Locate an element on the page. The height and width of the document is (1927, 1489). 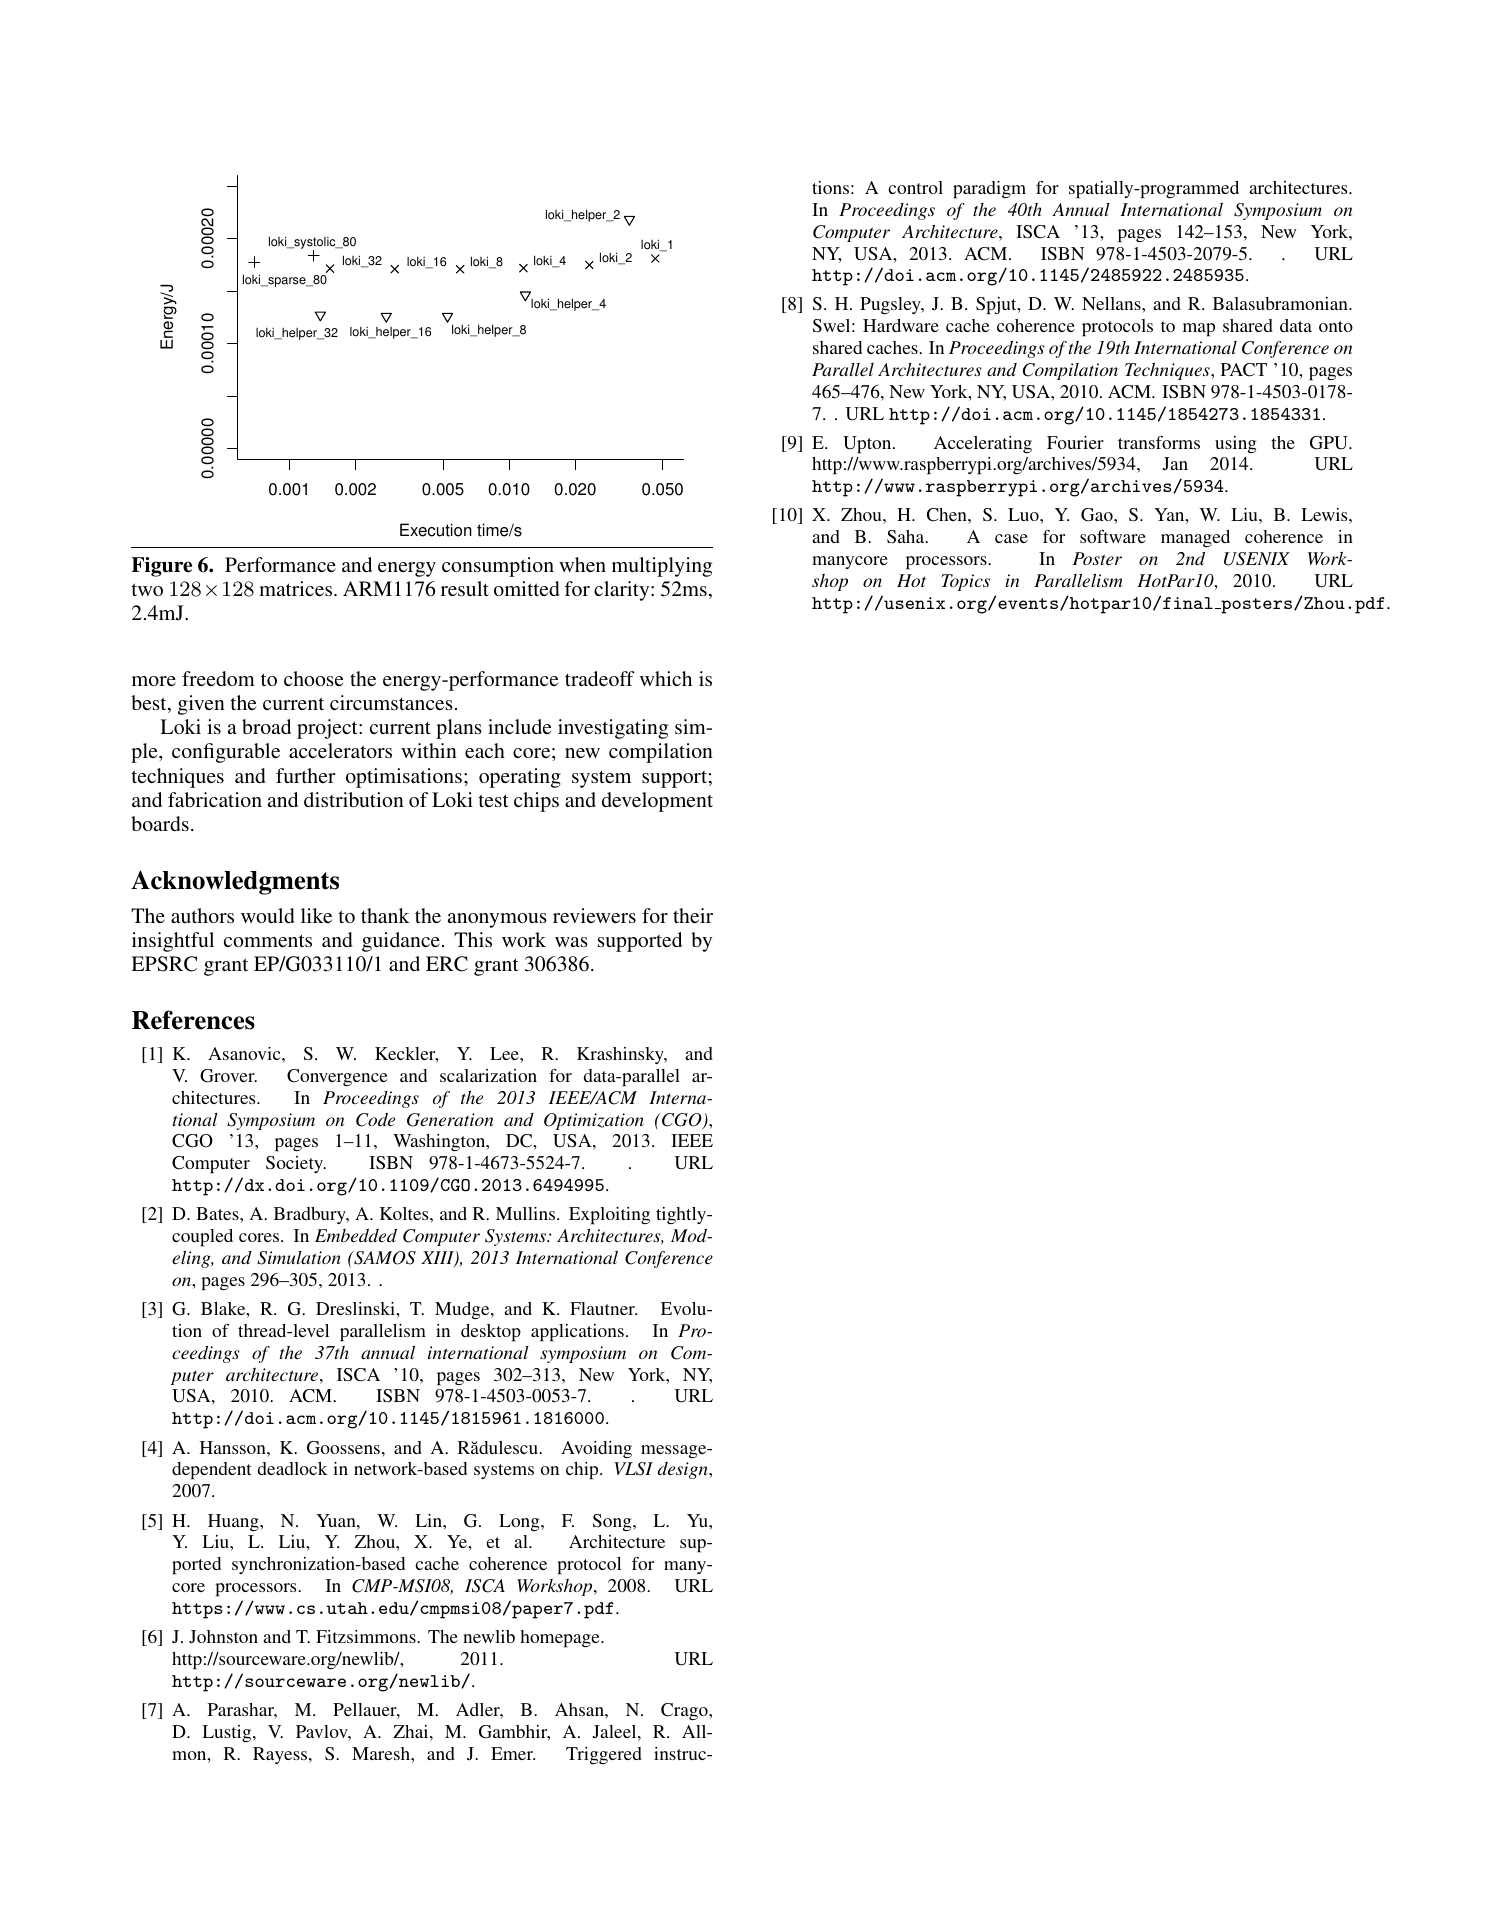
development is located at coordinates (657, 802).
